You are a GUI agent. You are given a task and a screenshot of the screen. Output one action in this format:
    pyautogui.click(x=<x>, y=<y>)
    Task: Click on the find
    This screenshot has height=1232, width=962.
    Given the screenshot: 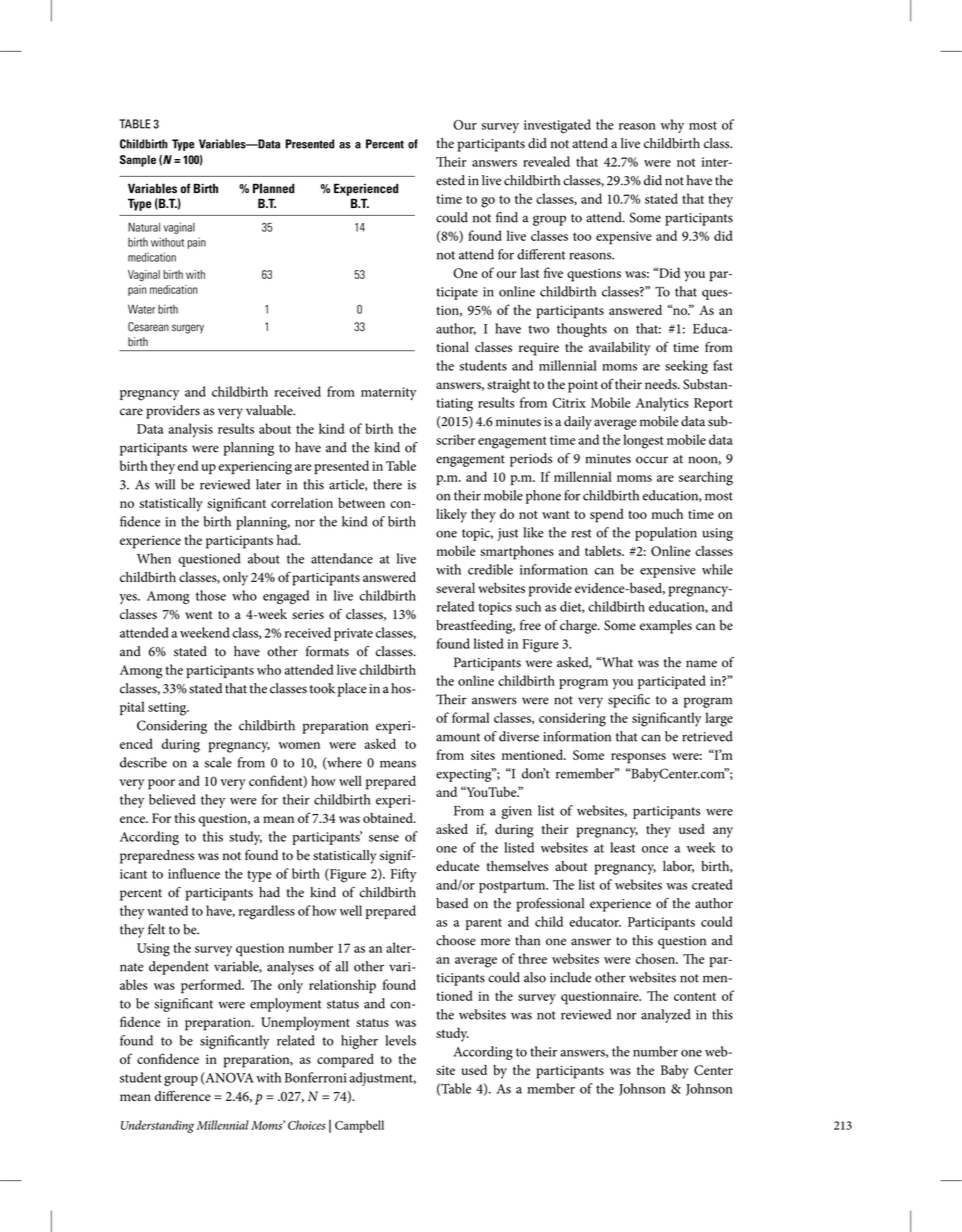 What is the action you would take?
    pyautogui.click(x=507, y=217)
